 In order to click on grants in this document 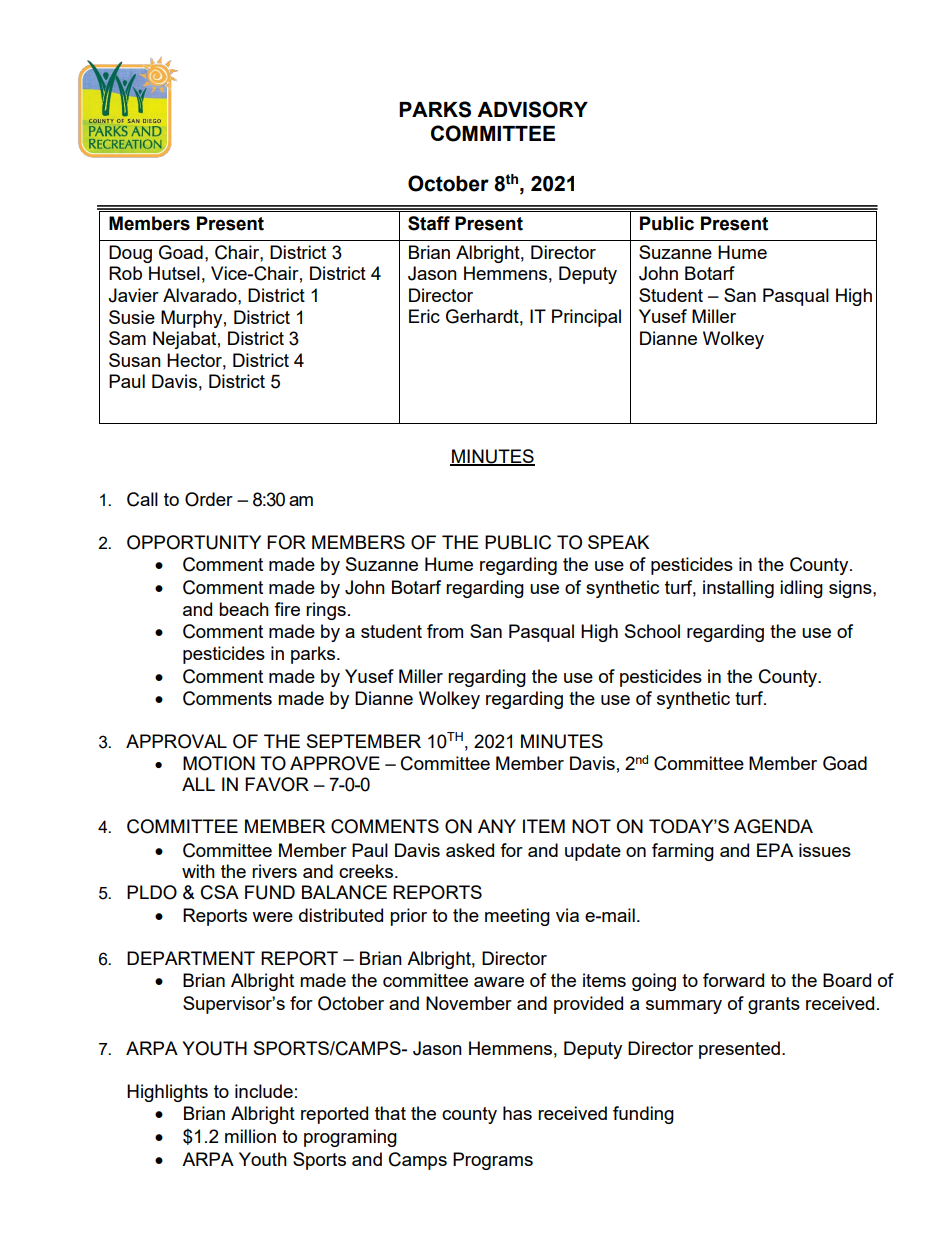, I will do `click(774, 1005)`.
